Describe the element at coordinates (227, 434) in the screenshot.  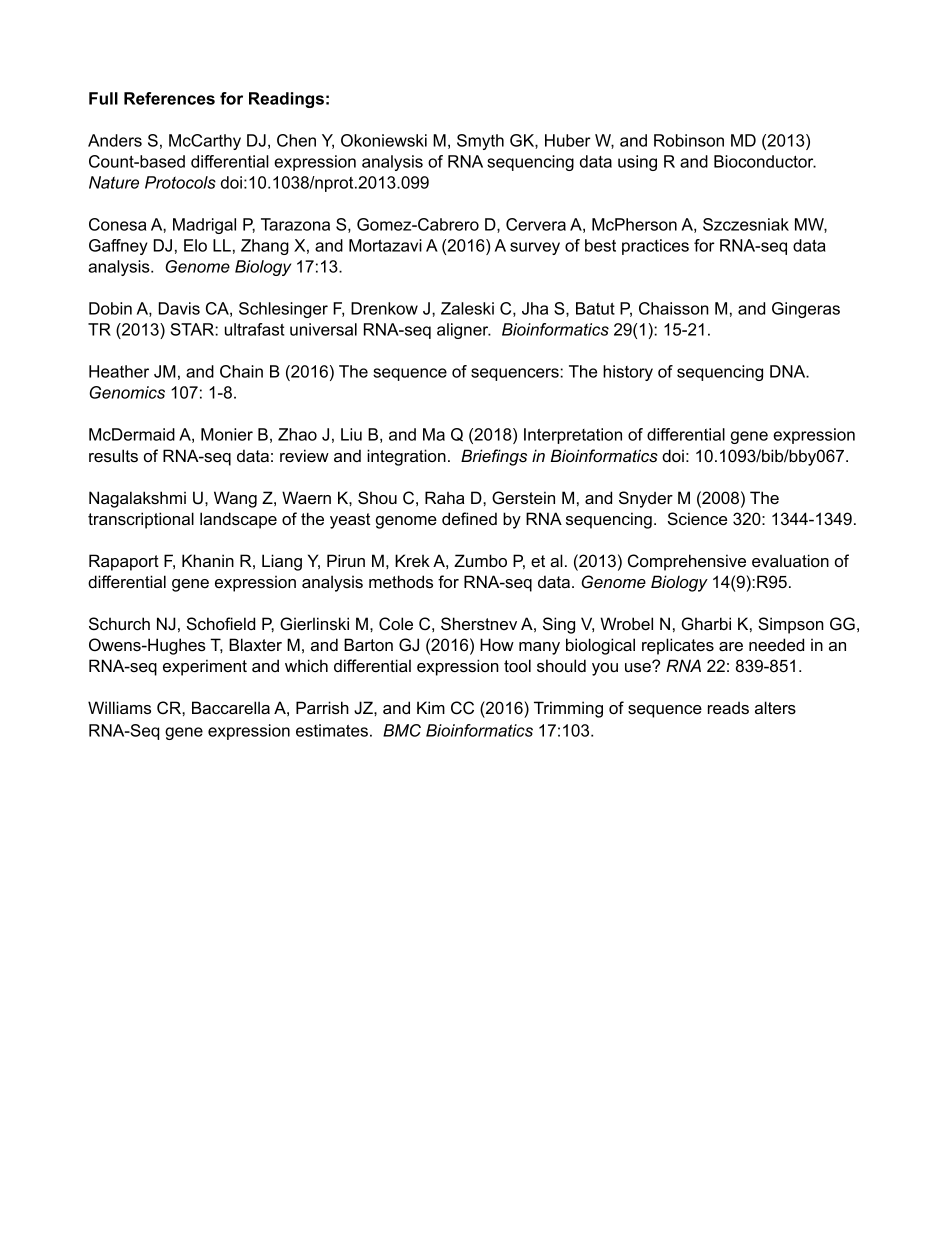
I see `Monier` at that location.
